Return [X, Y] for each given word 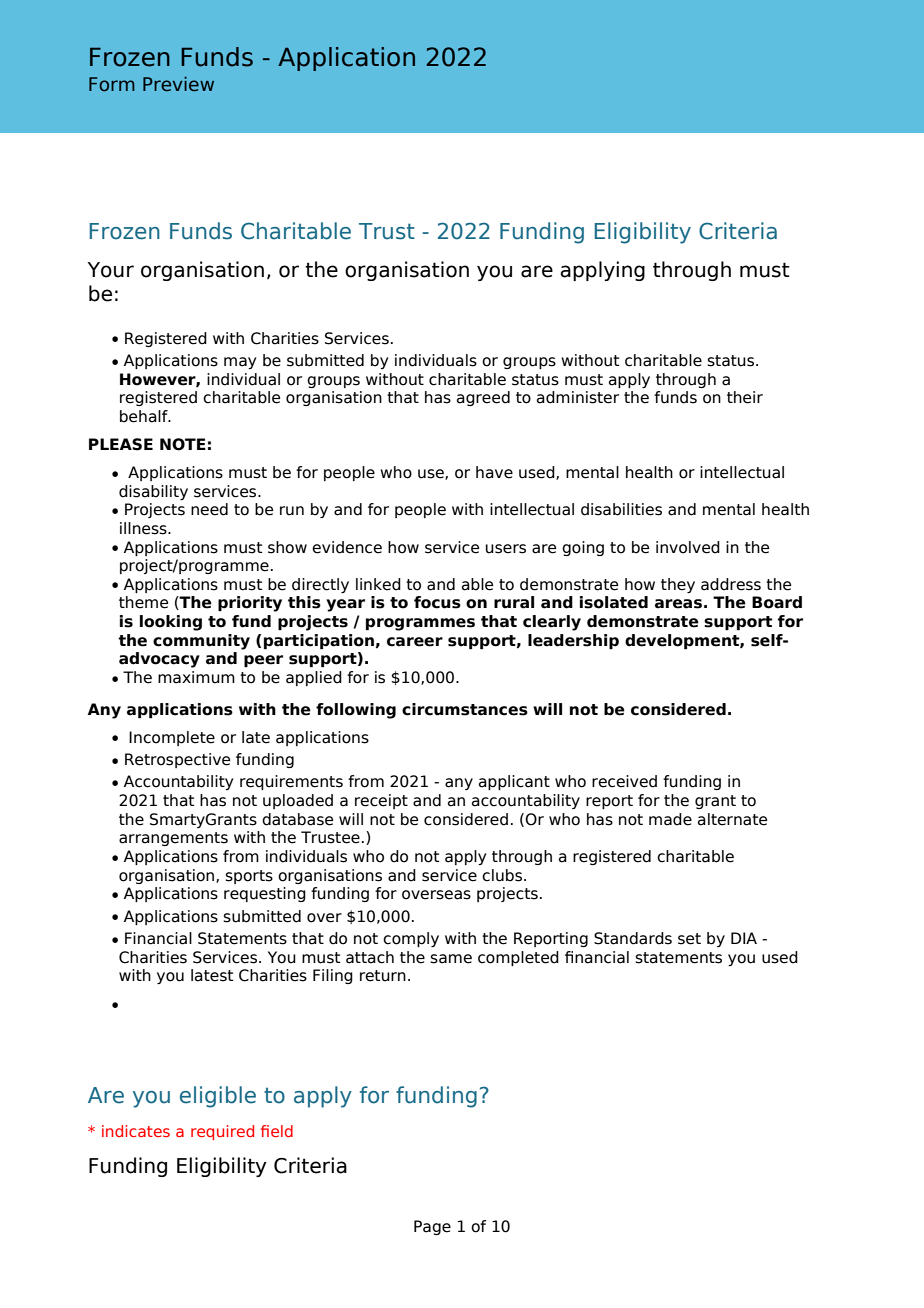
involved [688, 547]
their [745, 397]
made [670, 819]
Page [432, 1227]
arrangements [173, 839]
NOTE [183, 444]
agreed [483, 398]
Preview [178, 84]
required [222, 1132]
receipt [381, 801]
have [494, 472]
